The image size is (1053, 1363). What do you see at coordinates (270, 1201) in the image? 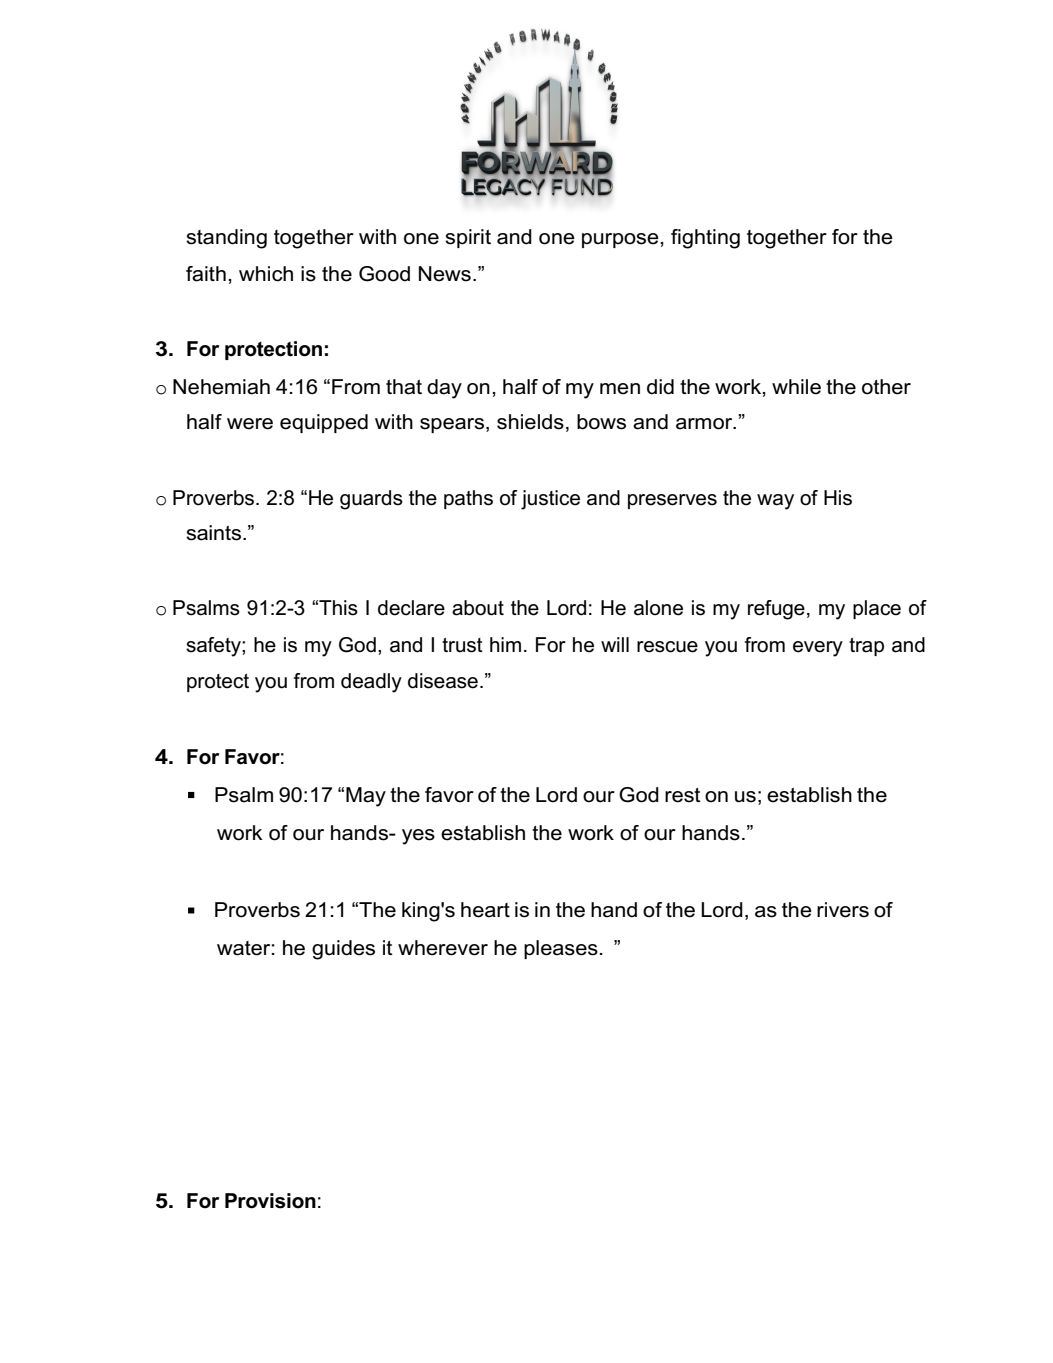
I see `Provision` at bounding box center [270, 1201].
